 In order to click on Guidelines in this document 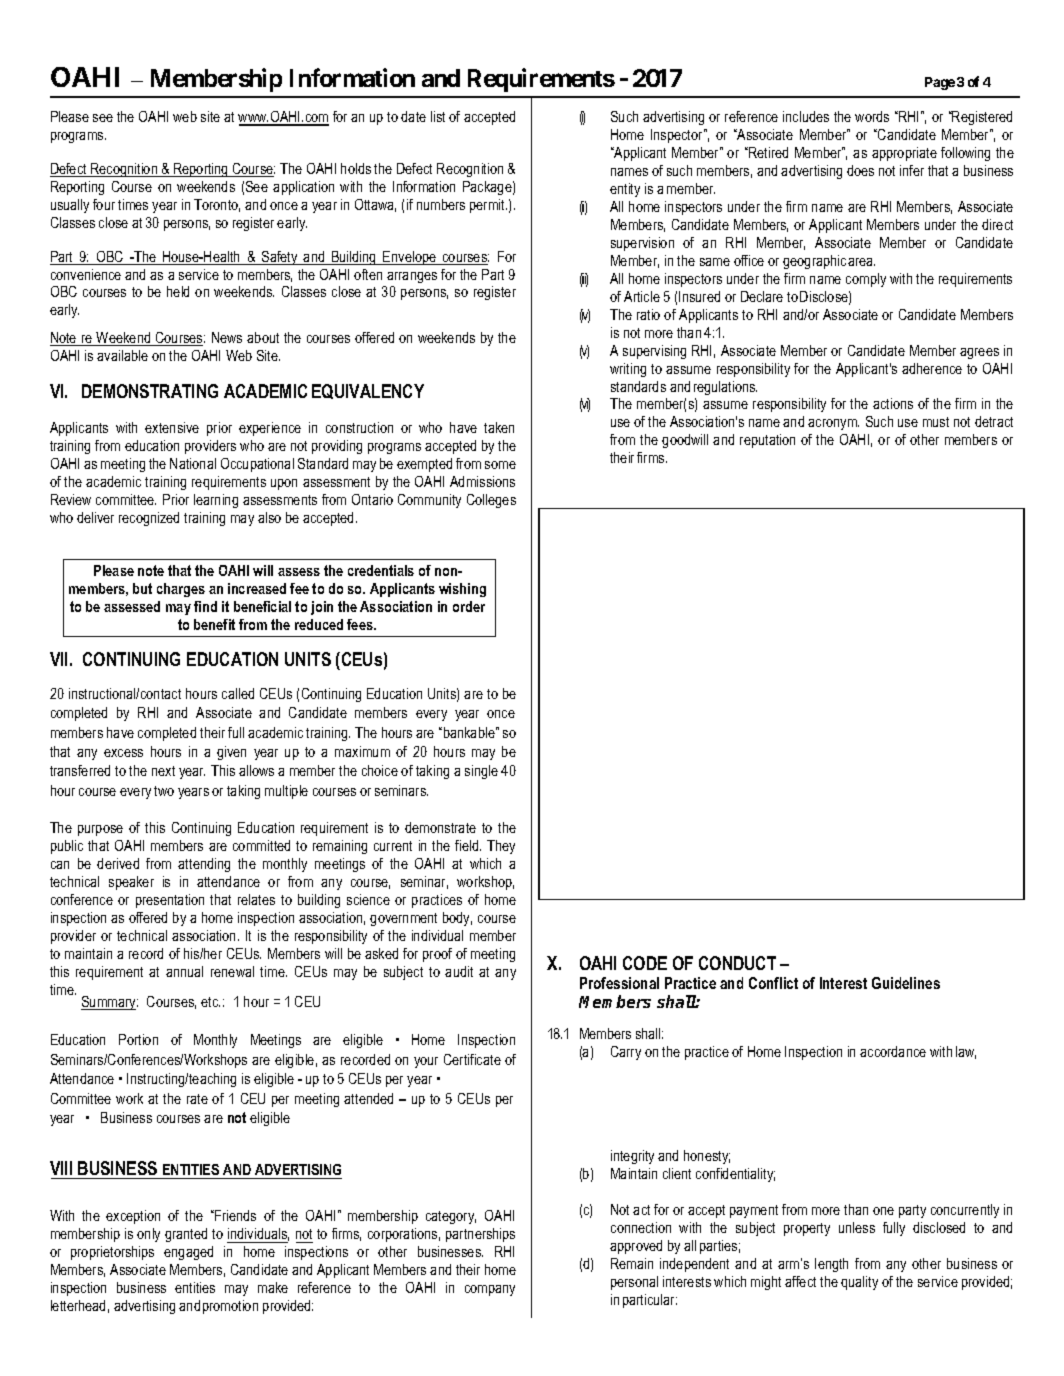, I will do `click(906, 983)`.
